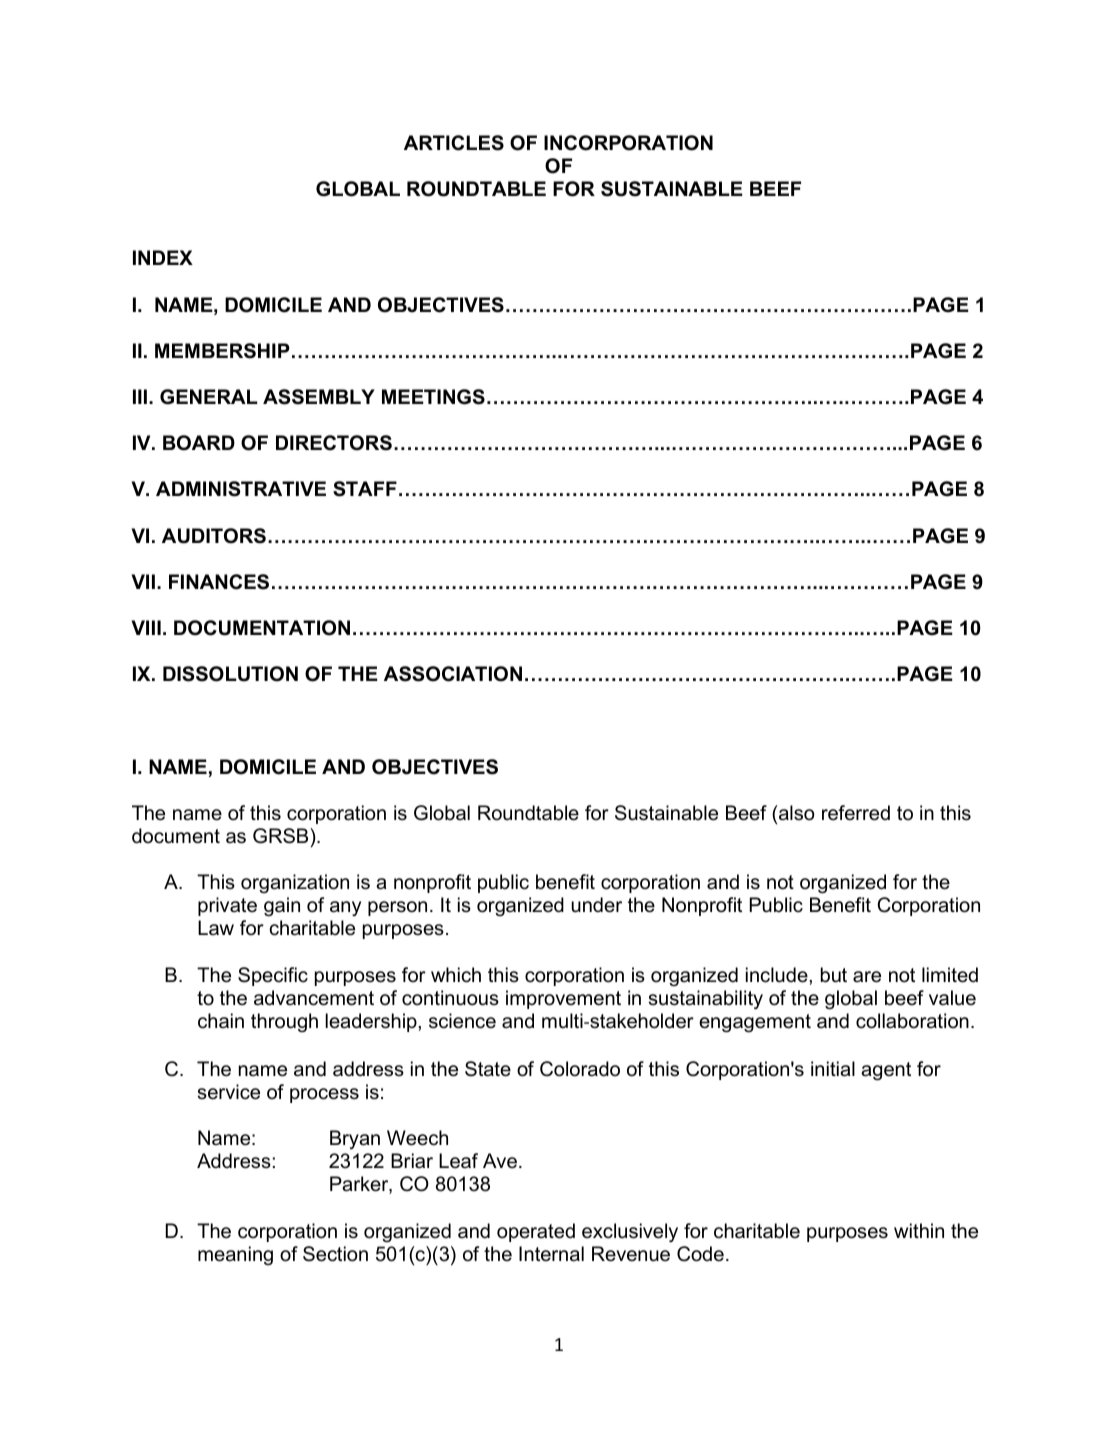 Image resolution: width=1118 pixels, height=1447 pixels. I want to click on under, so click(596, 905).
